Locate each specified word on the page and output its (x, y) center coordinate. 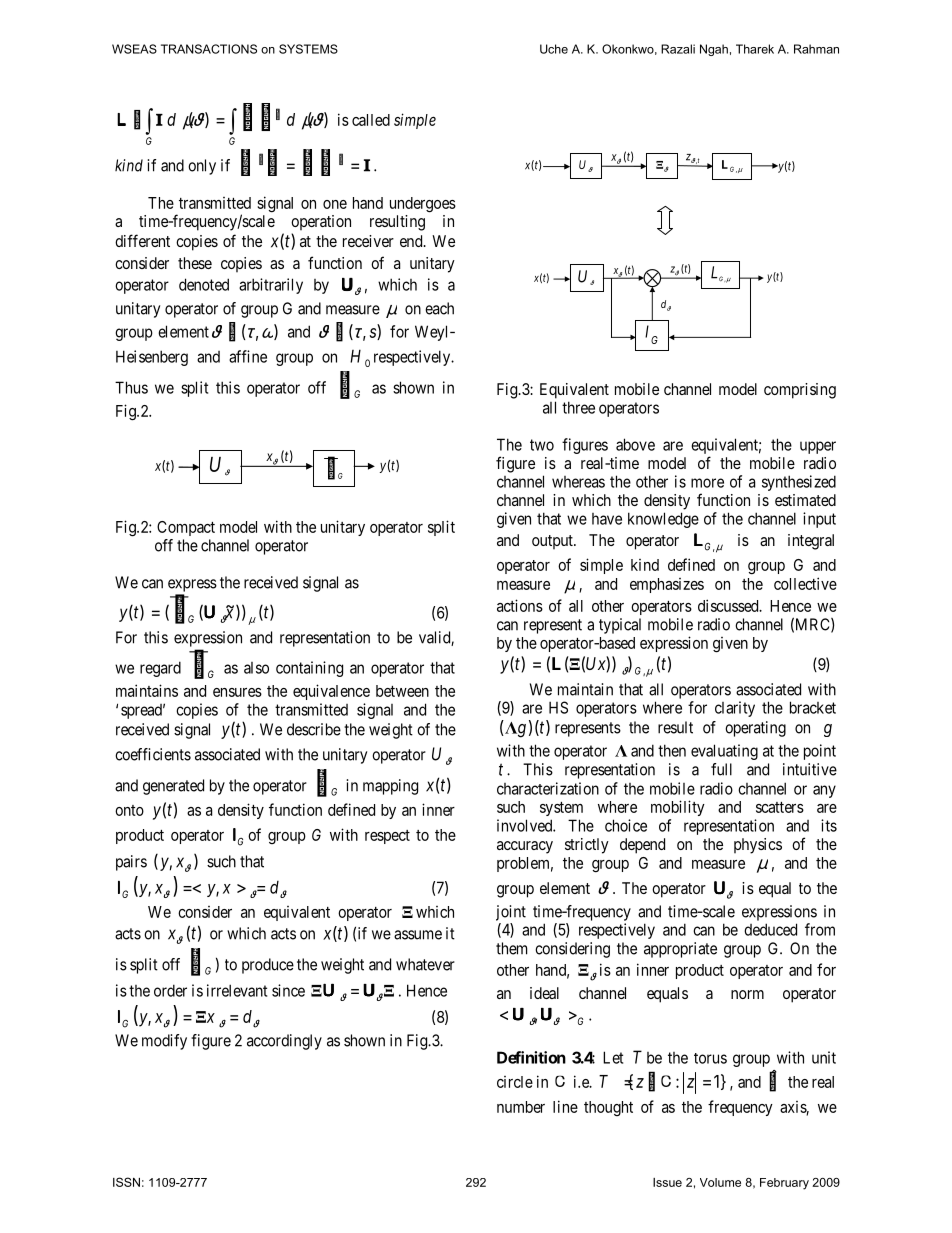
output (553, 542)
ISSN (126, 1182)
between (402, 691)
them (511, 948)
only (202, 167)
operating (755, 729)
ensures (237, 692)
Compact (186, 528)
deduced (770, 929)
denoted (204, 284)
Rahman (816, 49)
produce (268, 966)
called (371, 120)
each (439, 308)
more (707, 483)
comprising (800, 391)
